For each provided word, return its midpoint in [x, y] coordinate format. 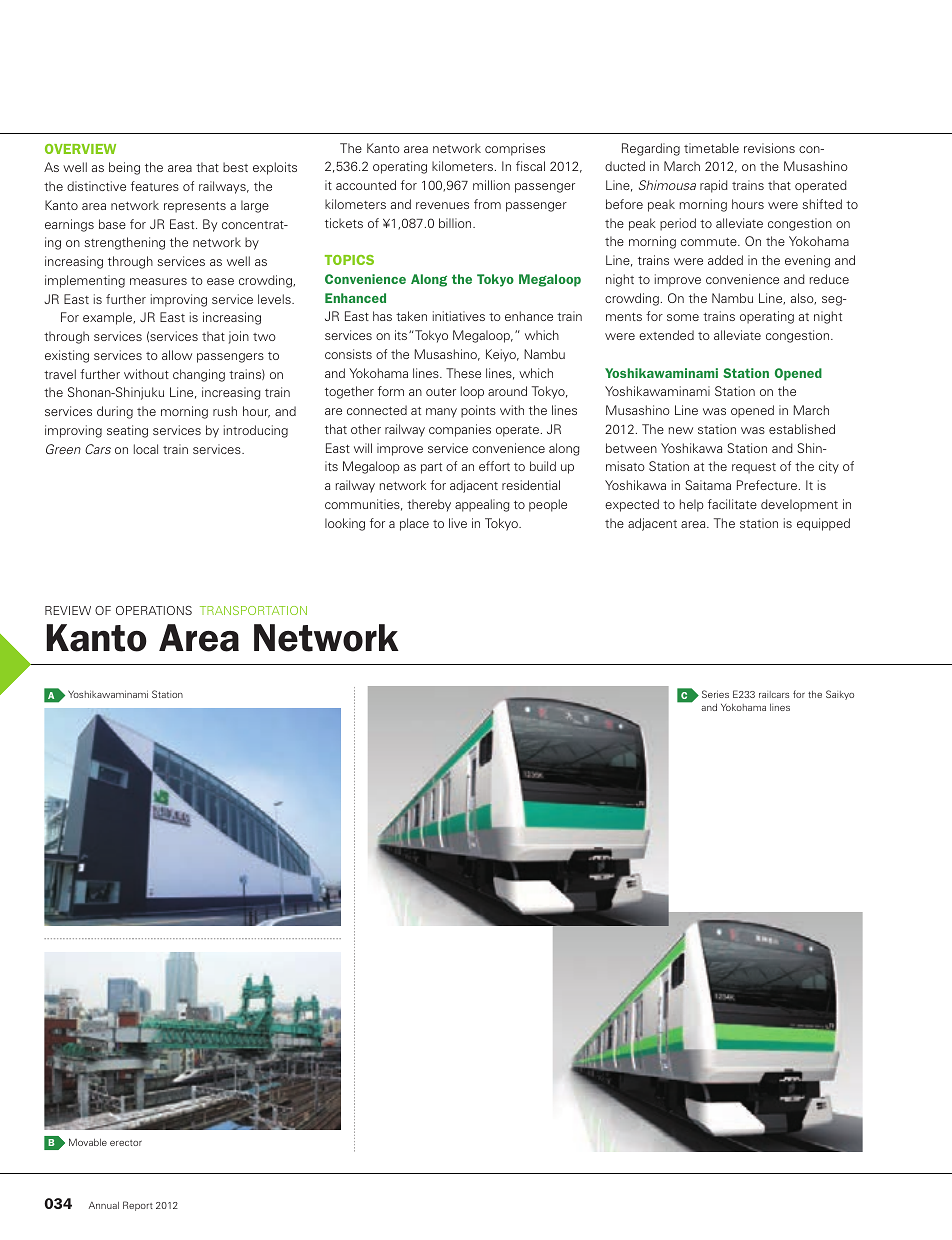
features [155, 186]
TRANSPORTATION [253, 610]
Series [715, 694]
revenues [442, 205]
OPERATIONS [154, 610]
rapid [714, 186]
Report [138, 1206]
